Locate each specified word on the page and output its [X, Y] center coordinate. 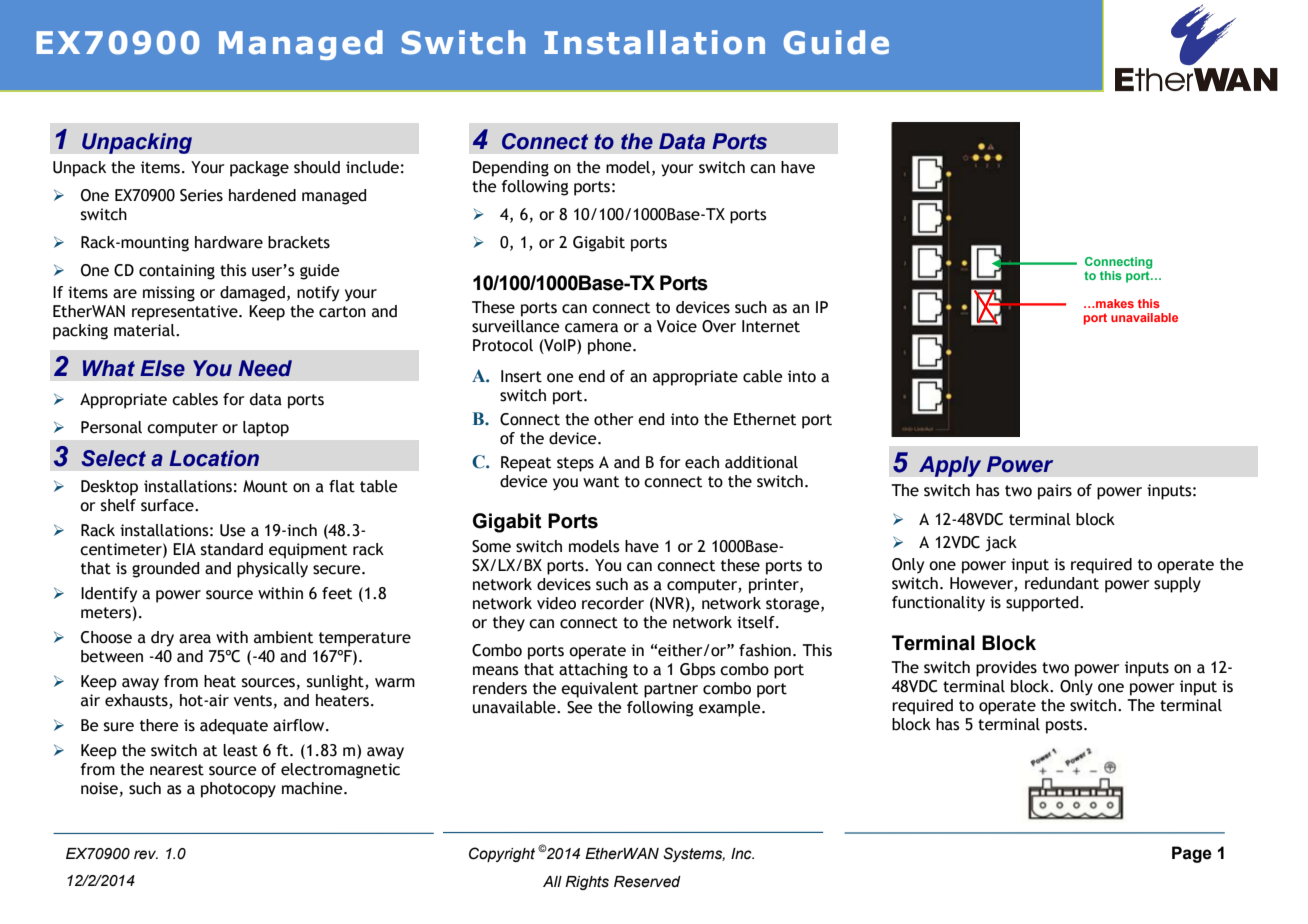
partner [671, 690]
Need [265, 368]
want [601, 482]
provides [1006, 669]
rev [146, 855]
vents [253, 701]
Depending [511, 169]
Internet [771, 326]
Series [201, 195]
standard [232, 549]
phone [611, 347]
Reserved [647, 882]
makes [1114, 303]
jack [1001, 544]
